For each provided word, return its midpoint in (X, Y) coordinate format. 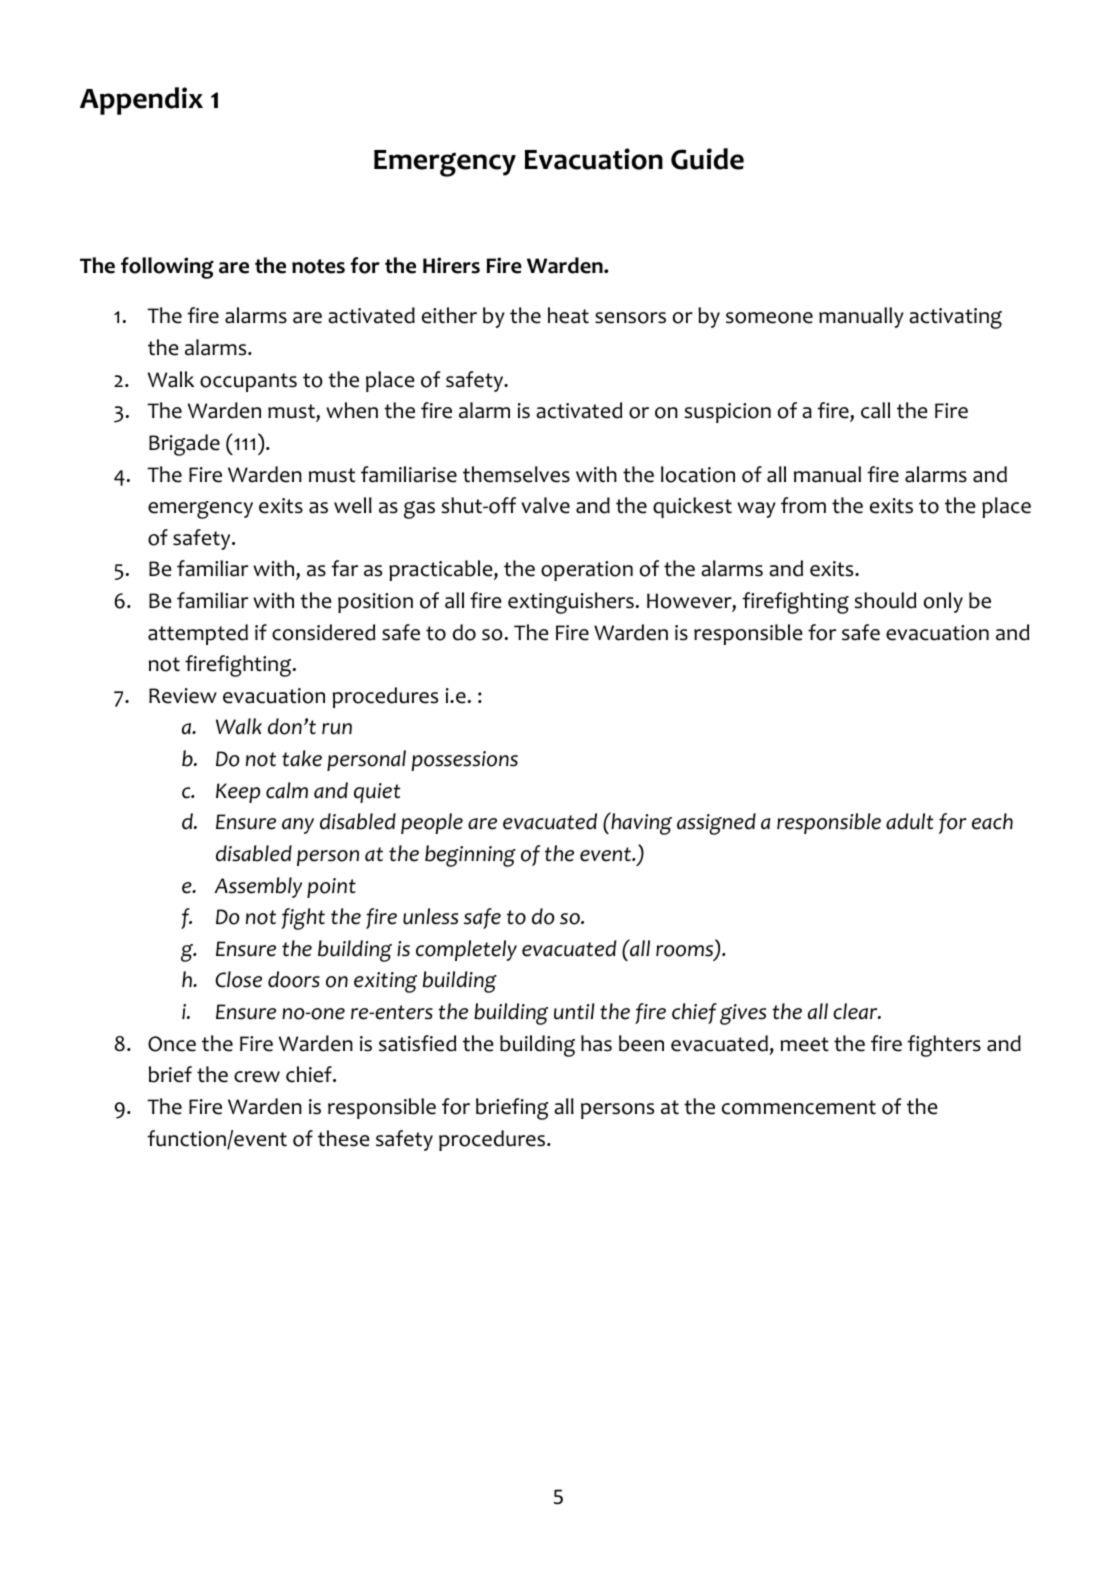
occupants (248, 382)
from (803, 505)
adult (909, 821)
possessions (464, 761)
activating (955, 318)
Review (183, 696)
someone (769, 318)
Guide (707, 159)
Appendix (141, 101)
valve (545, 505)
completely (466, 950)
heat (568, 315)
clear (856, 1011)
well (353, 505)
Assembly (258, 887)
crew (257, 1077)
